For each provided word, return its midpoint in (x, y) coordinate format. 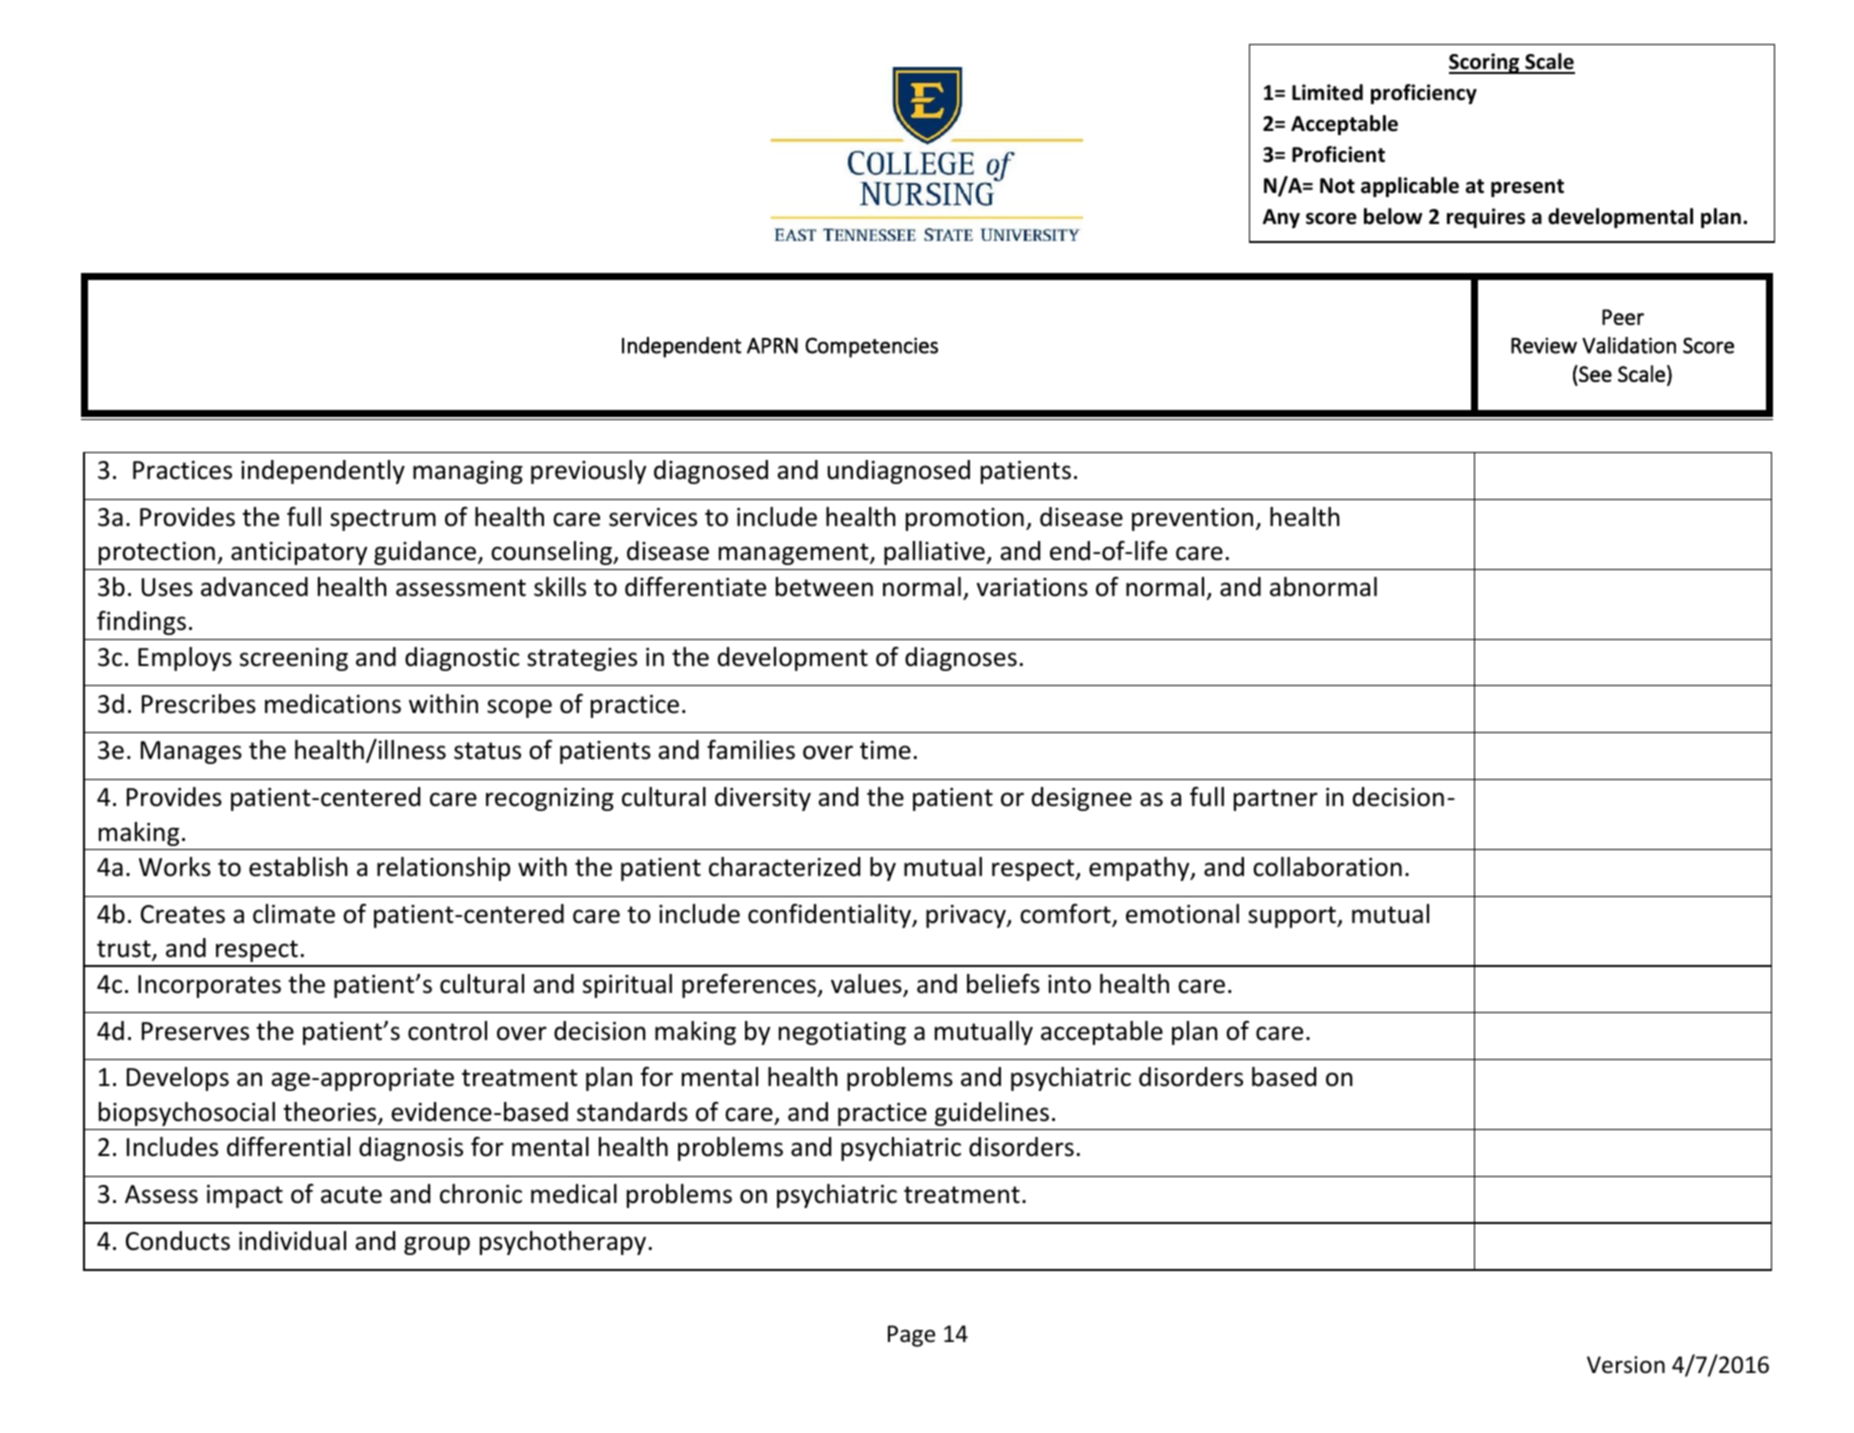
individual (292, 1241)
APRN (772, 346)
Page (911, 1336)
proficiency (1424, 94)
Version (1626, 1365)
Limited (1327, 92)
